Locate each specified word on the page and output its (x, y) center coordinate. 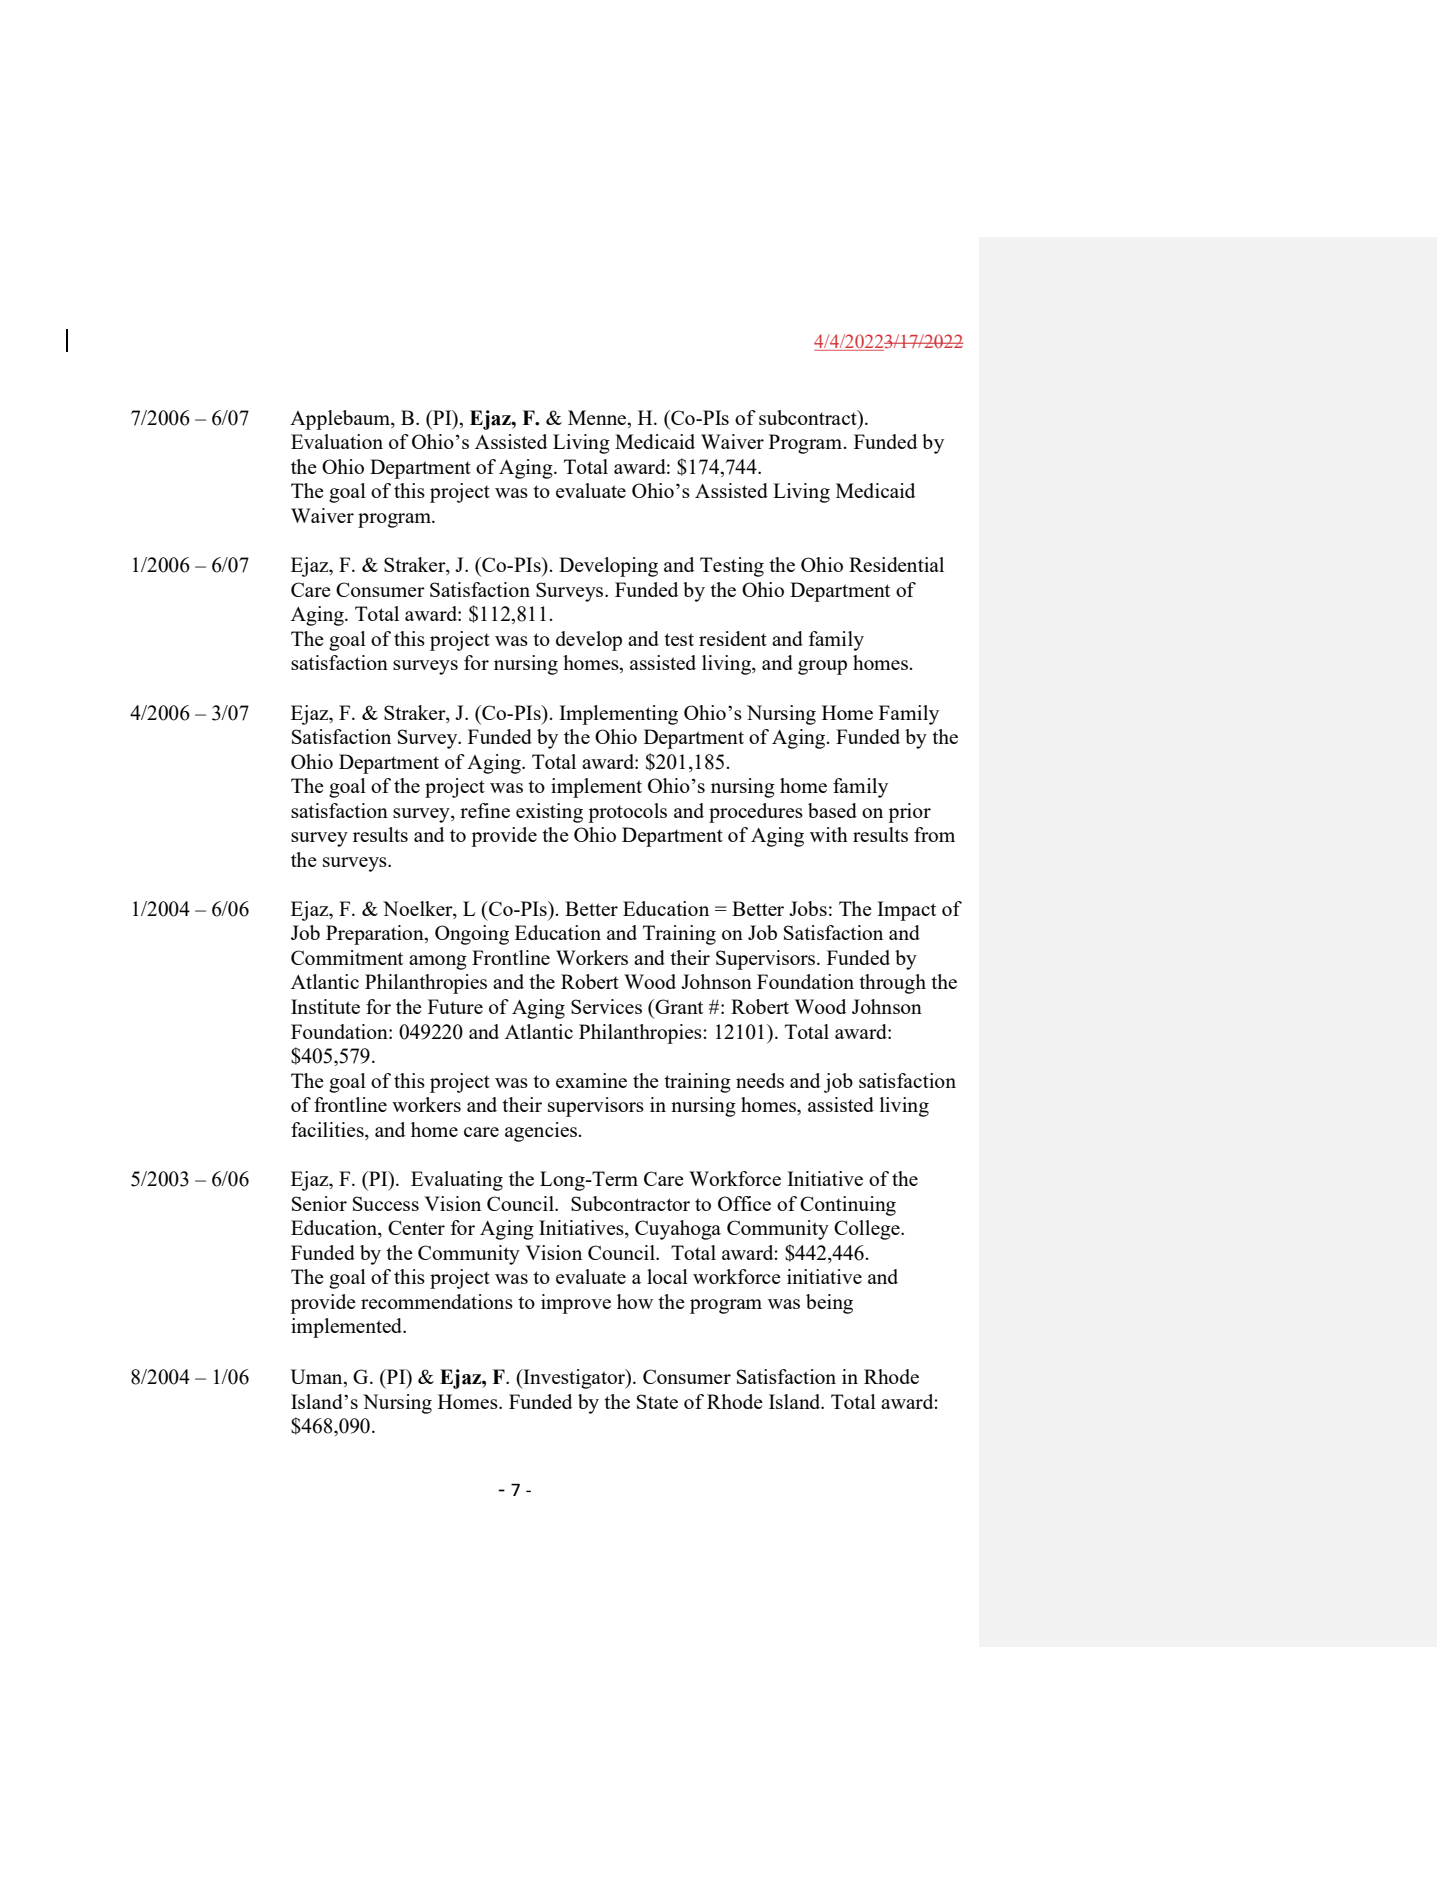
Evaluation (337, 441)
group (822, 667)
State (657, 1401)
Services (606, 1006)
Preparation (376, 935)
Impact (906, 911)
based (832, 810)
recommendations (437, 1301)
